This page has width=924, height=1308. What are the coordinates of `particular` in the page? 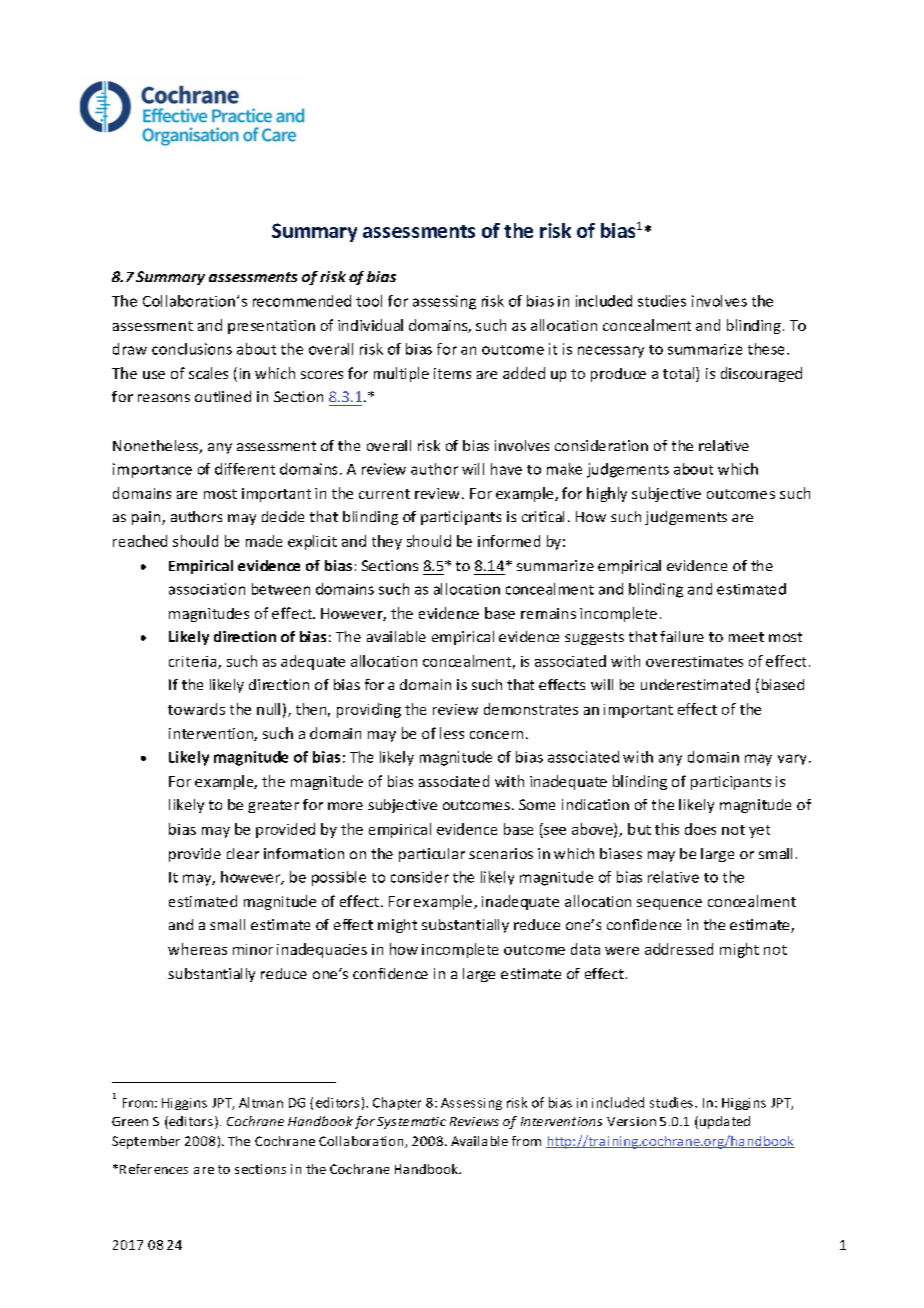 It's located at (432, 855).
